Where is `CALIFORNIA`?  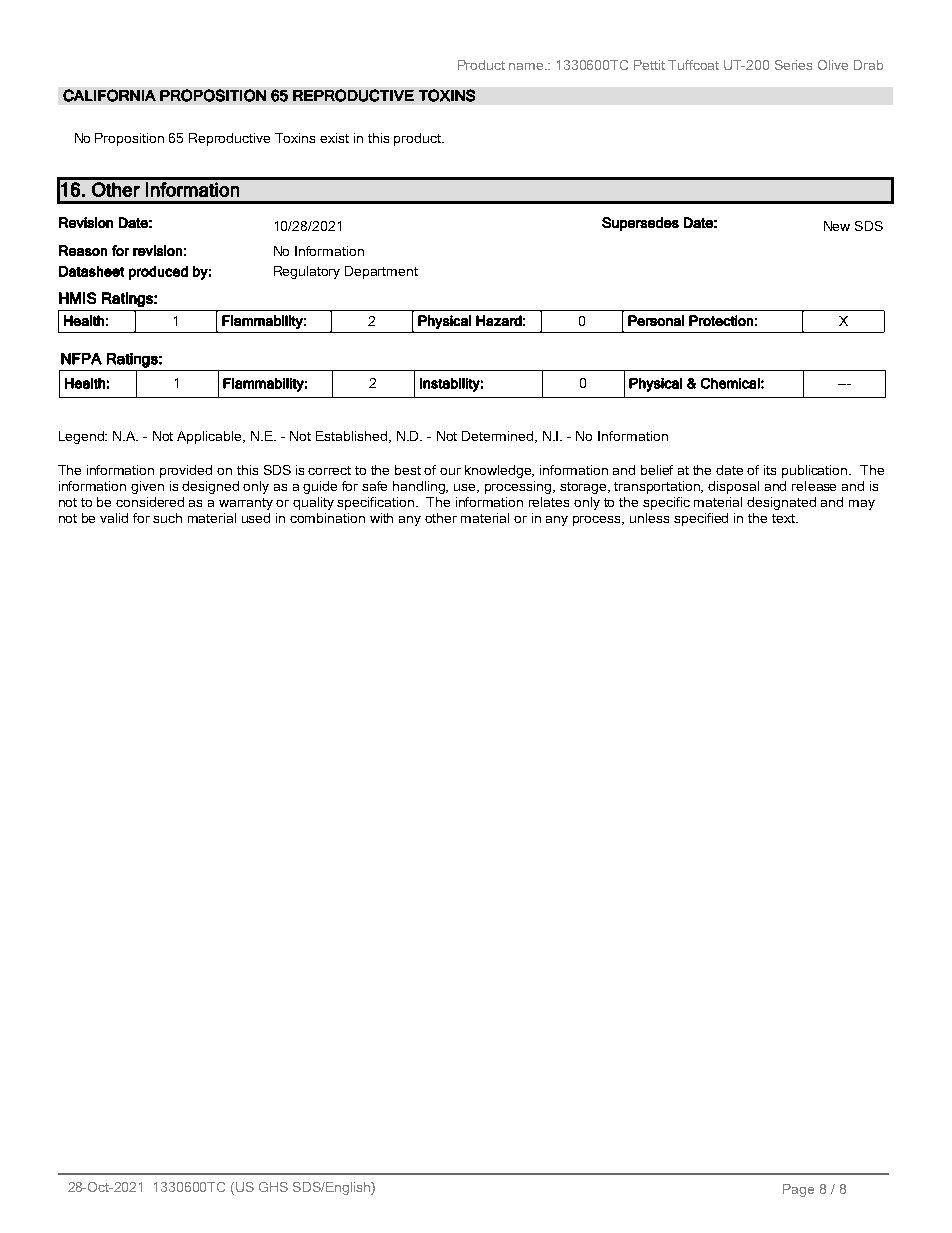
CALIFORNIA is located at coordinates (109, 95).
